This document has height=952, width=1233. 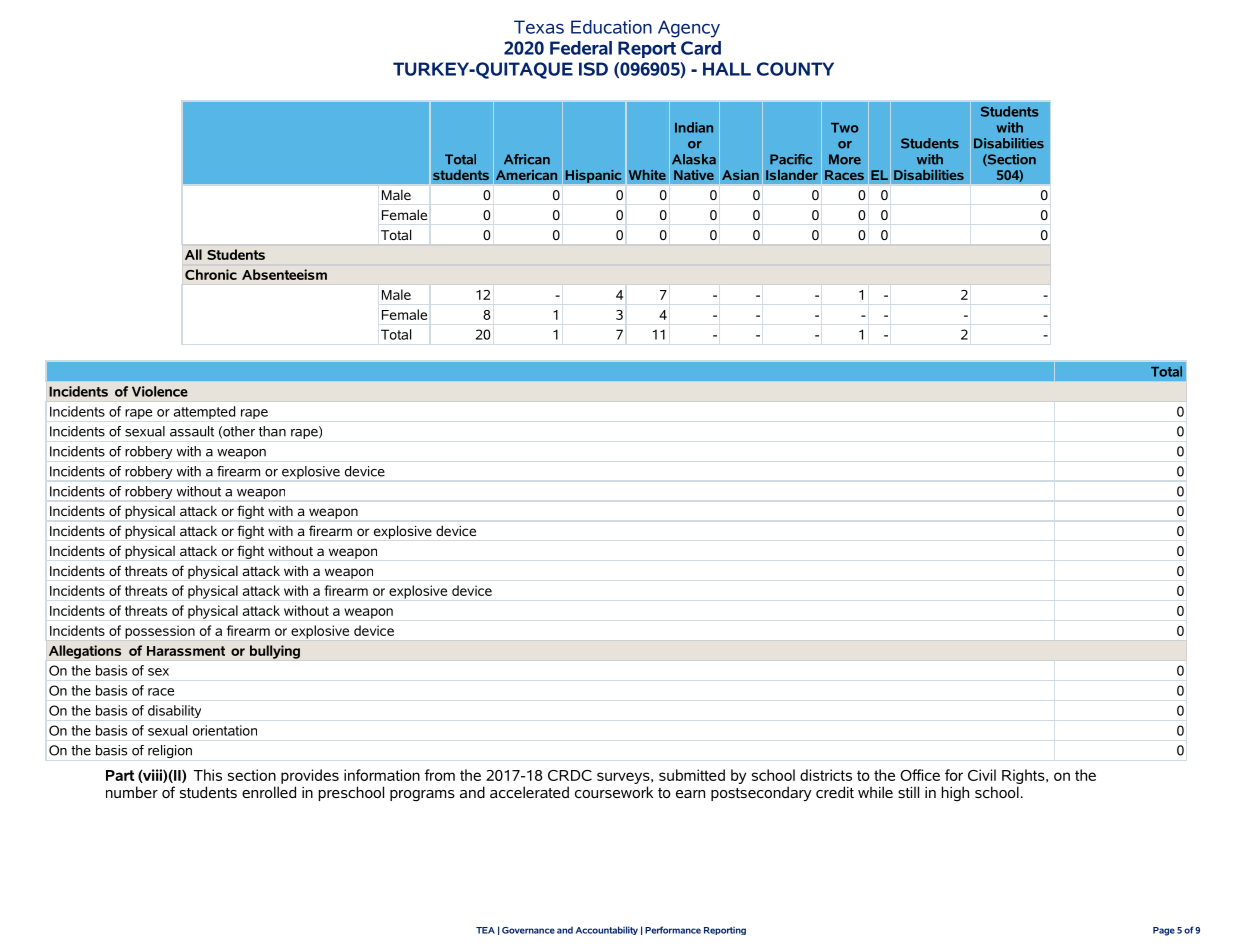 What do you see at coordinates (204, 412) in the document?
I see `attempted` at bounding box center [204, 412].
